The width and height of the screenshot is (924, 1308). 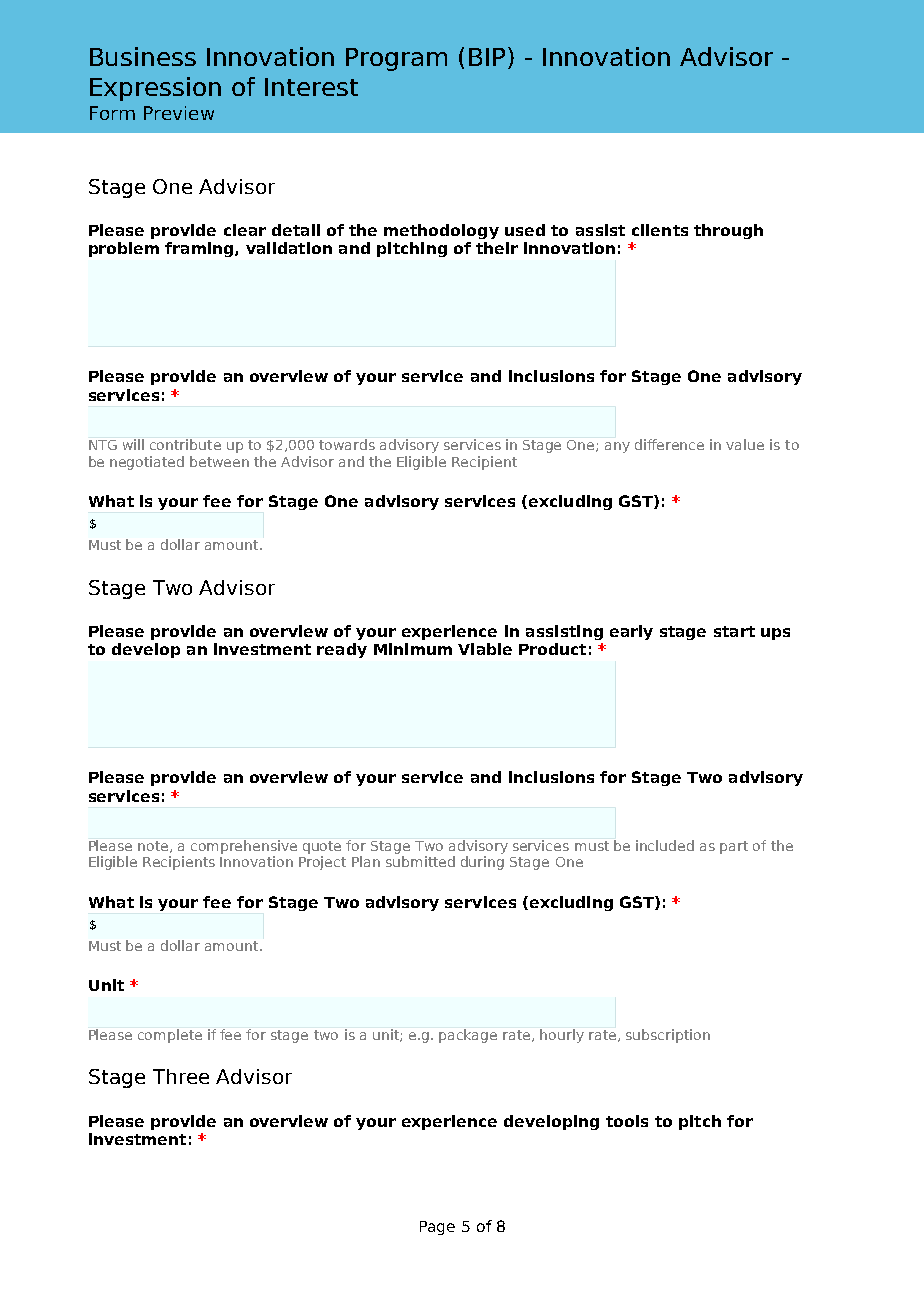 What do you see at coordinates (420, 861) in the screenshot?
I see `submitted` at bounding box center [420, 861].
